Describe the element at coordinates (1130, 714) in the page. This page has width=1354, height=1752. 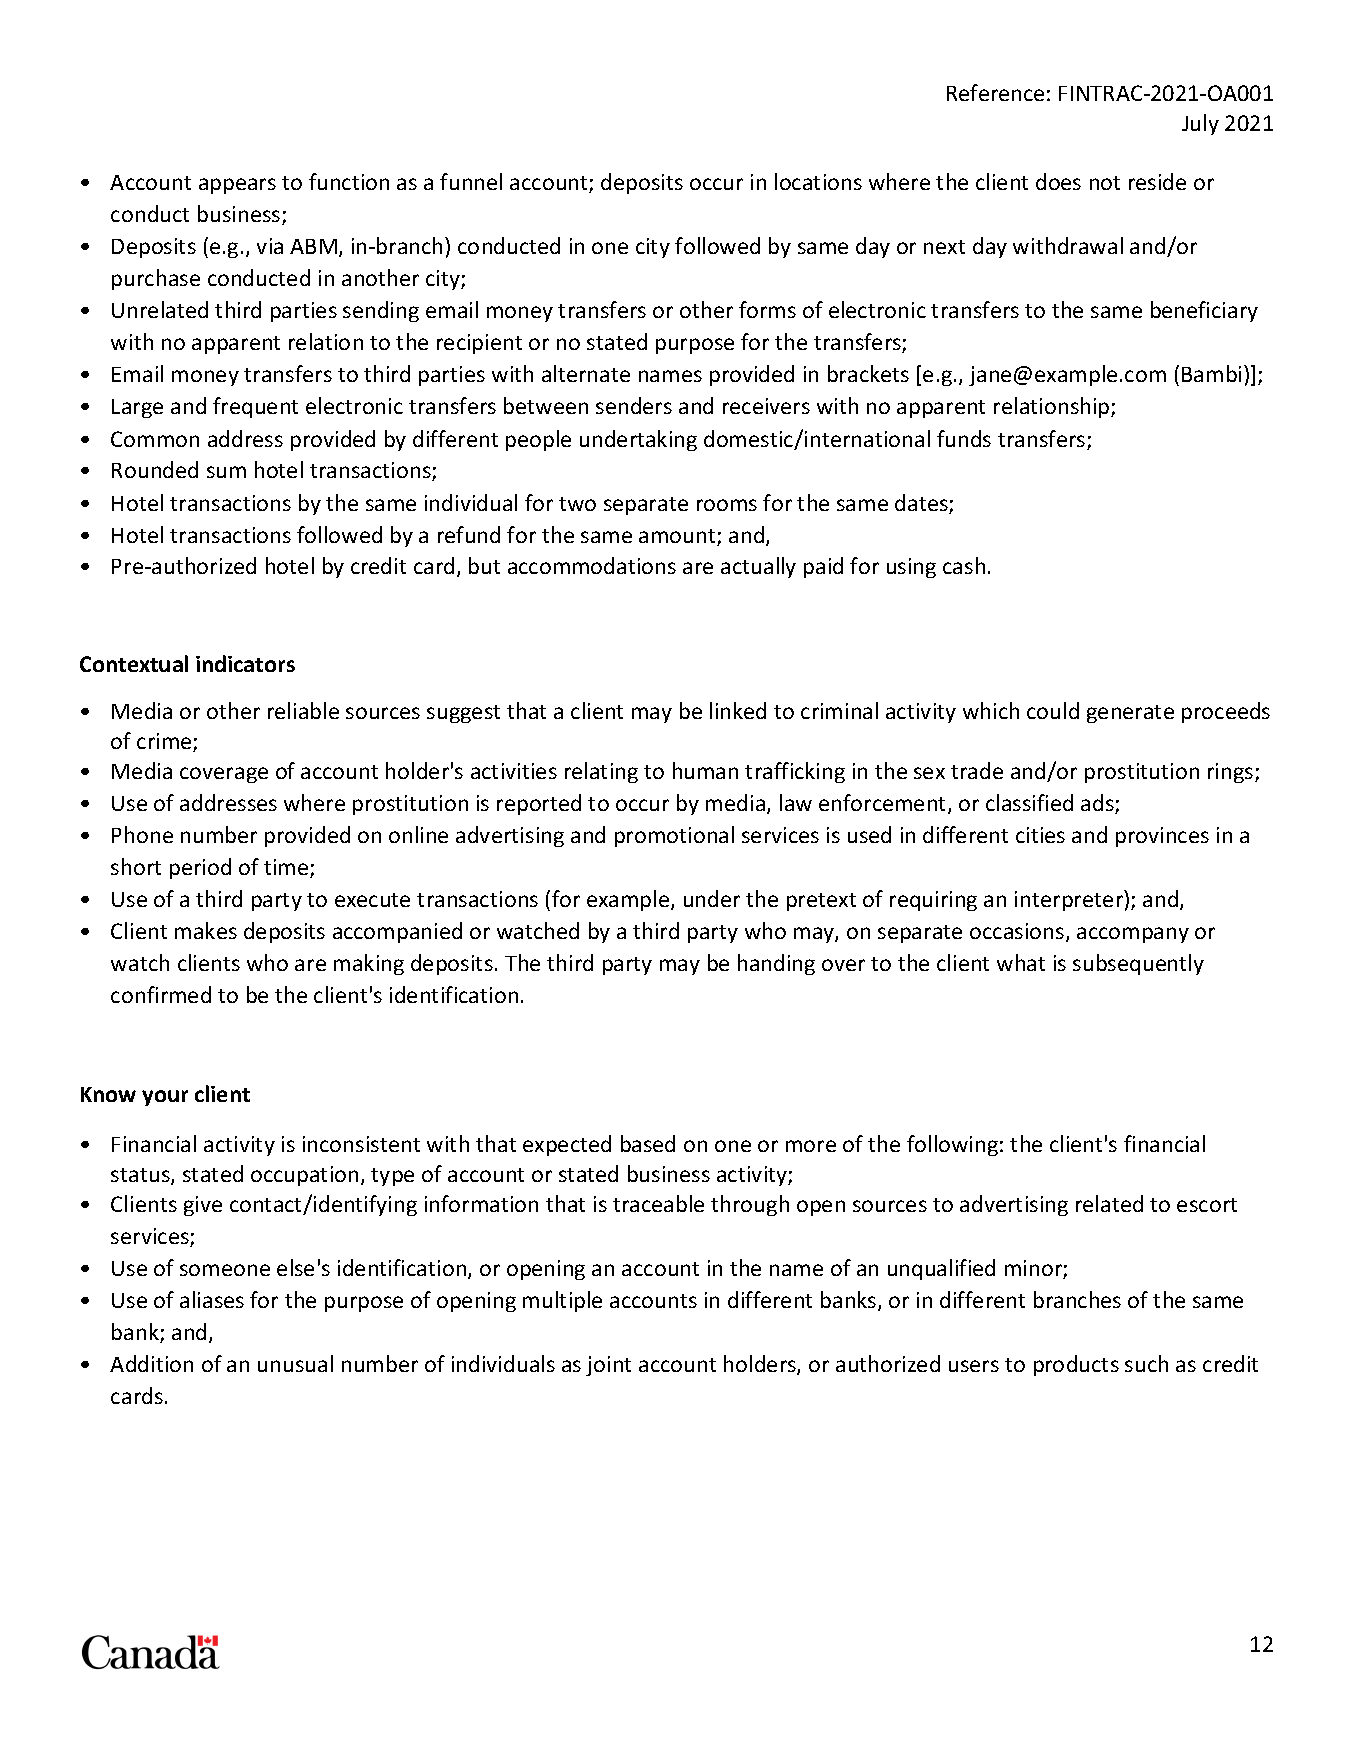
I see `generate` at that location.
